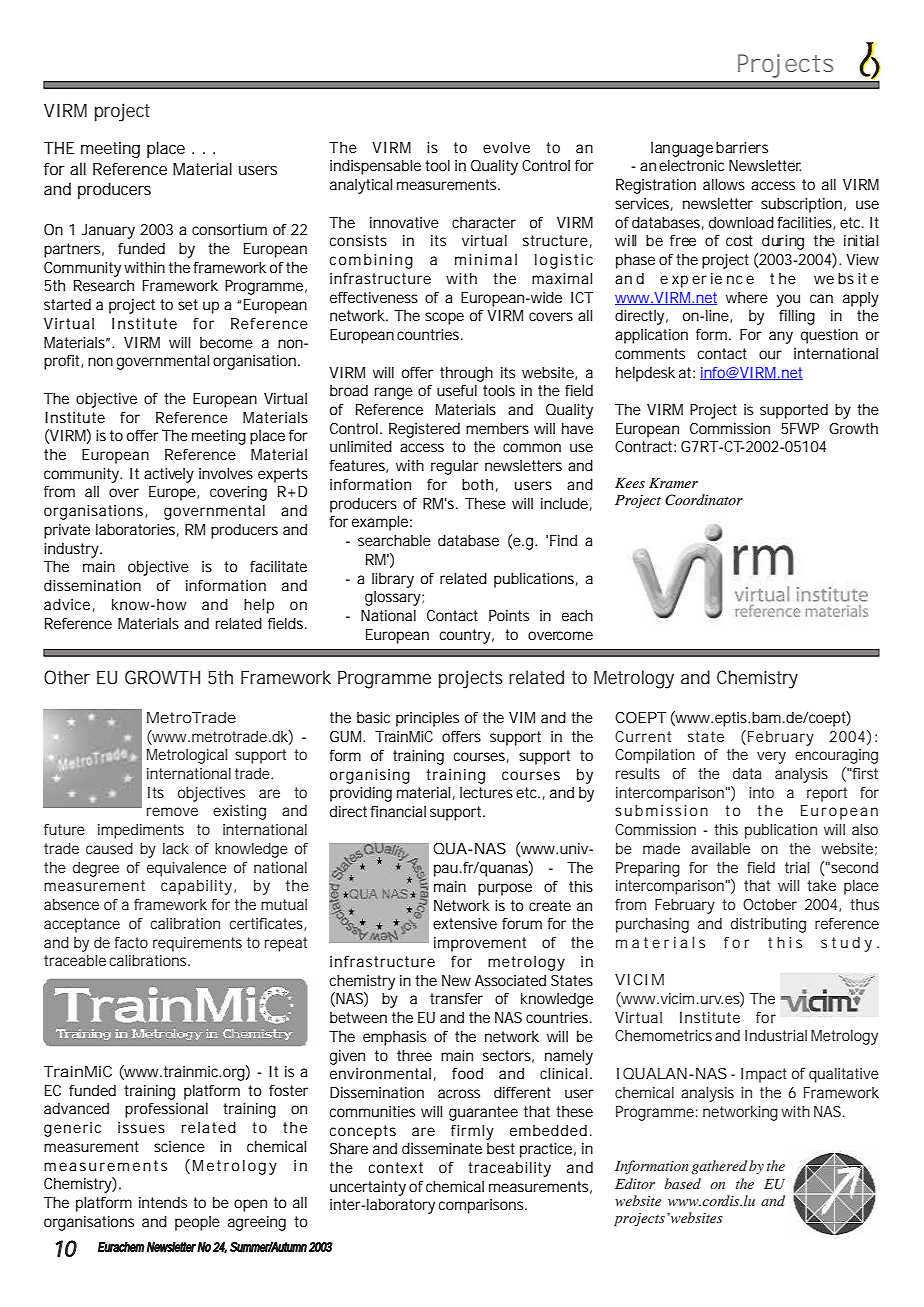 This screenshot has width=924, height=1307. What do you see at coordinates (67, 677) in the screenshot?
I see `Other` at bounding box center [67, 677].
